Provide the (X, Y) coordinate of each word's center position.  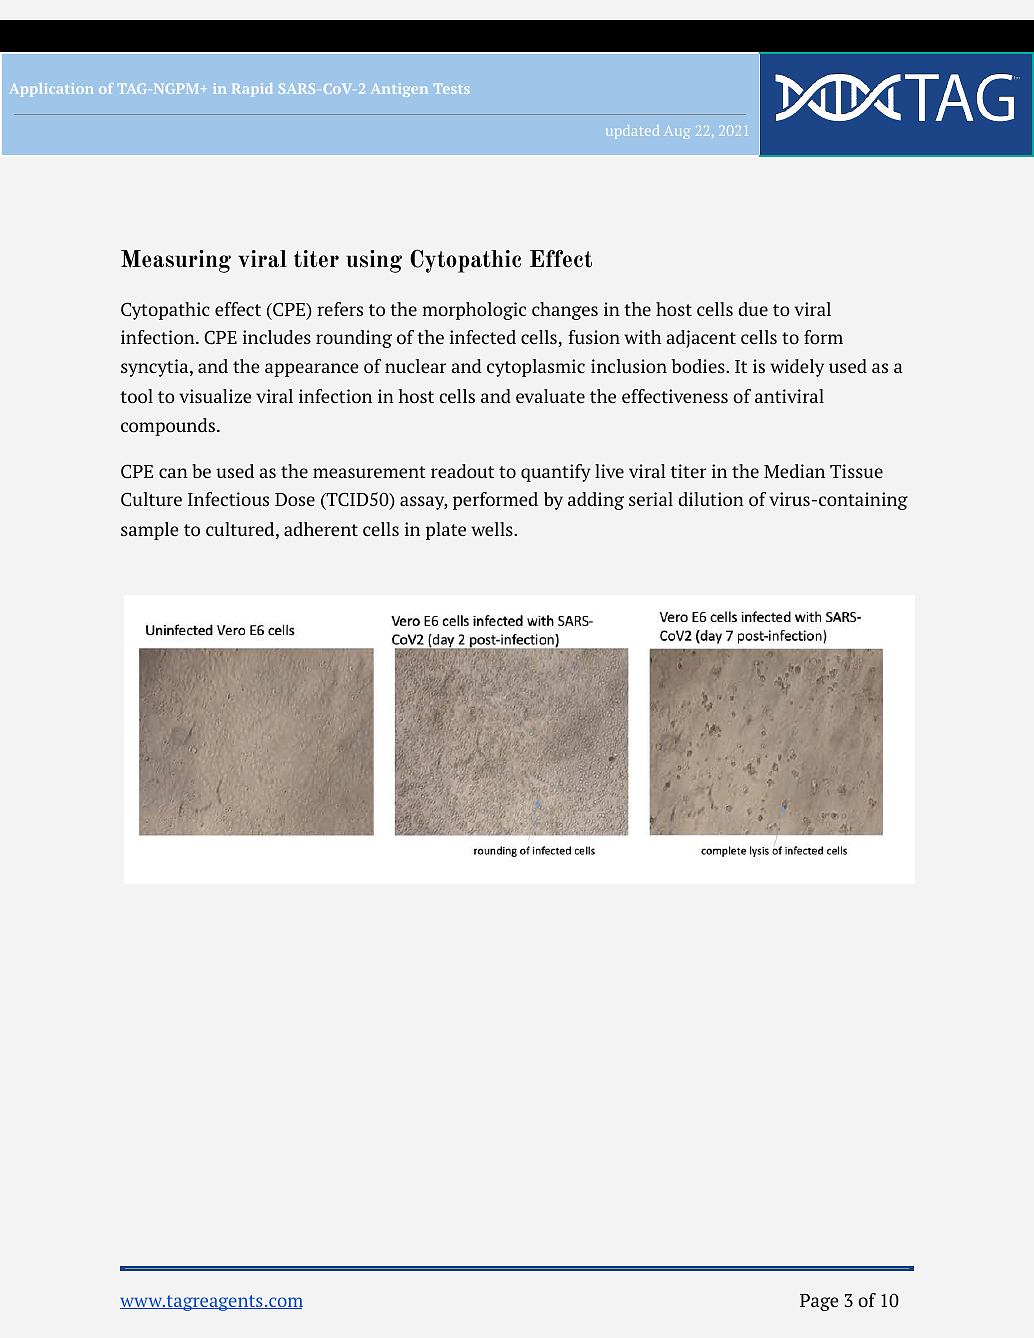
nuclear (415, 366)
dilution (711, 499)
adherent (321, 529)
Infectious (228, 499)
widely (797, 368)
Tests (452, 89)
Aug (677, 132)
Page (819, 1302)
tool (136, 396)
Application (51, 90)
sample (149, 531)
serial (651, 499)
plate (446, 531)
